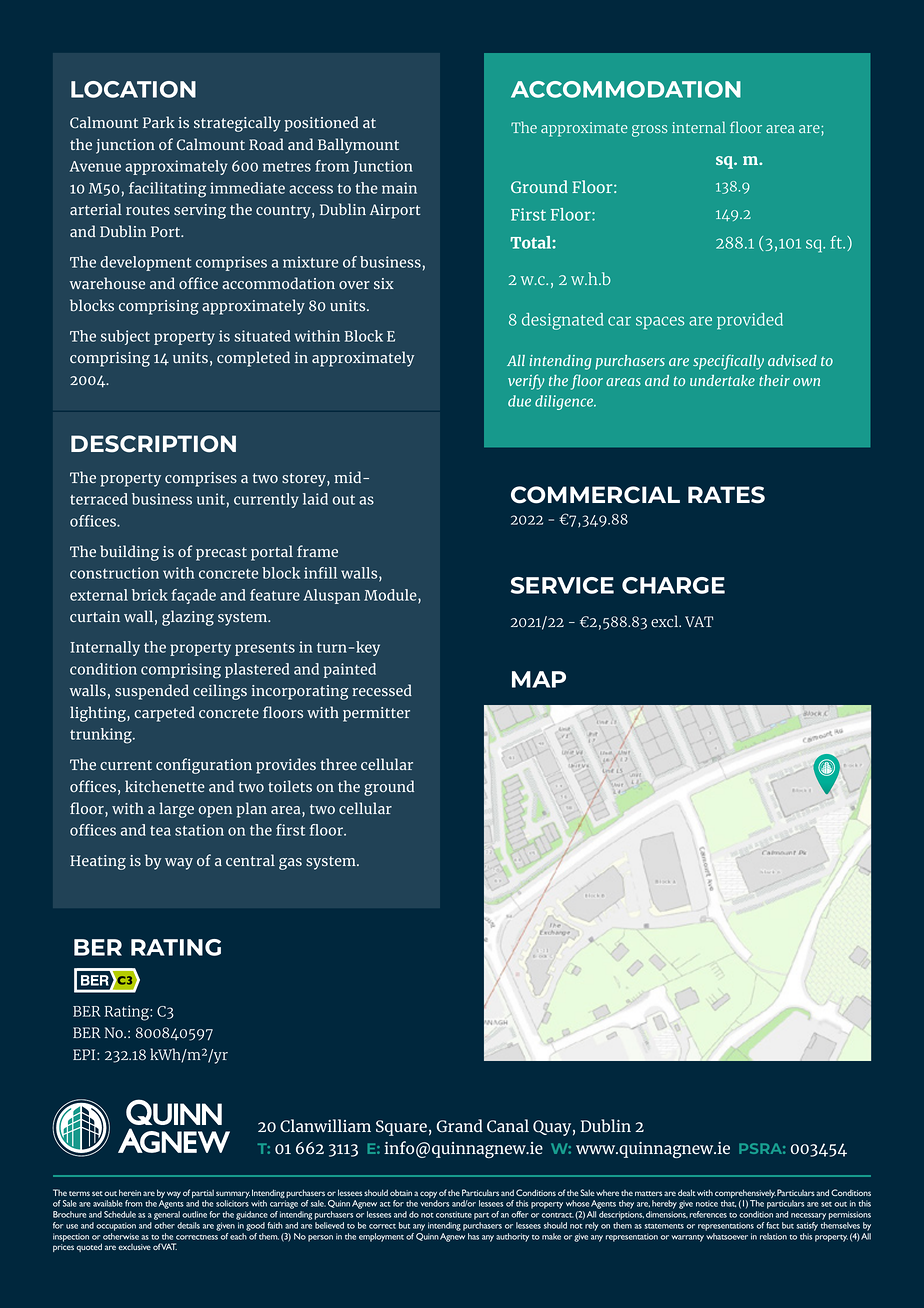 The width and height of the screenshot is (924, 1308). Describe the element at coordinates (454, 1214) in the screenshot. I see `constitute` at that location.
